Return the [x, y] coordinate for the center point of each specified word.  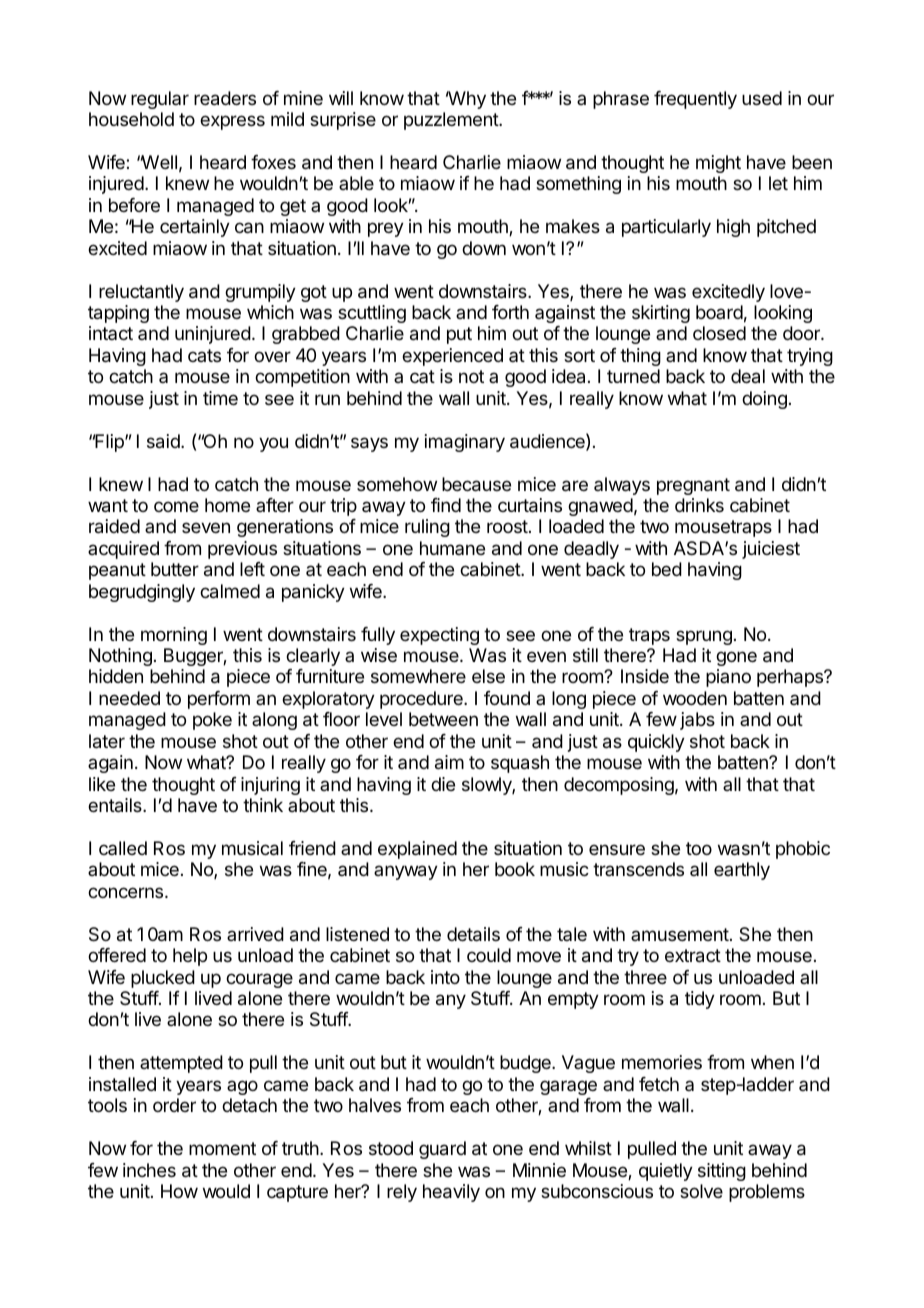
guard [442, 1150]
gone [736, 658]
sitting [722, 1172]
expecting [439, 636]
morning [174, 636]
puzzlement [452, 121]
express [232, 122]
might [718, 164]
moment [222, 1148]
